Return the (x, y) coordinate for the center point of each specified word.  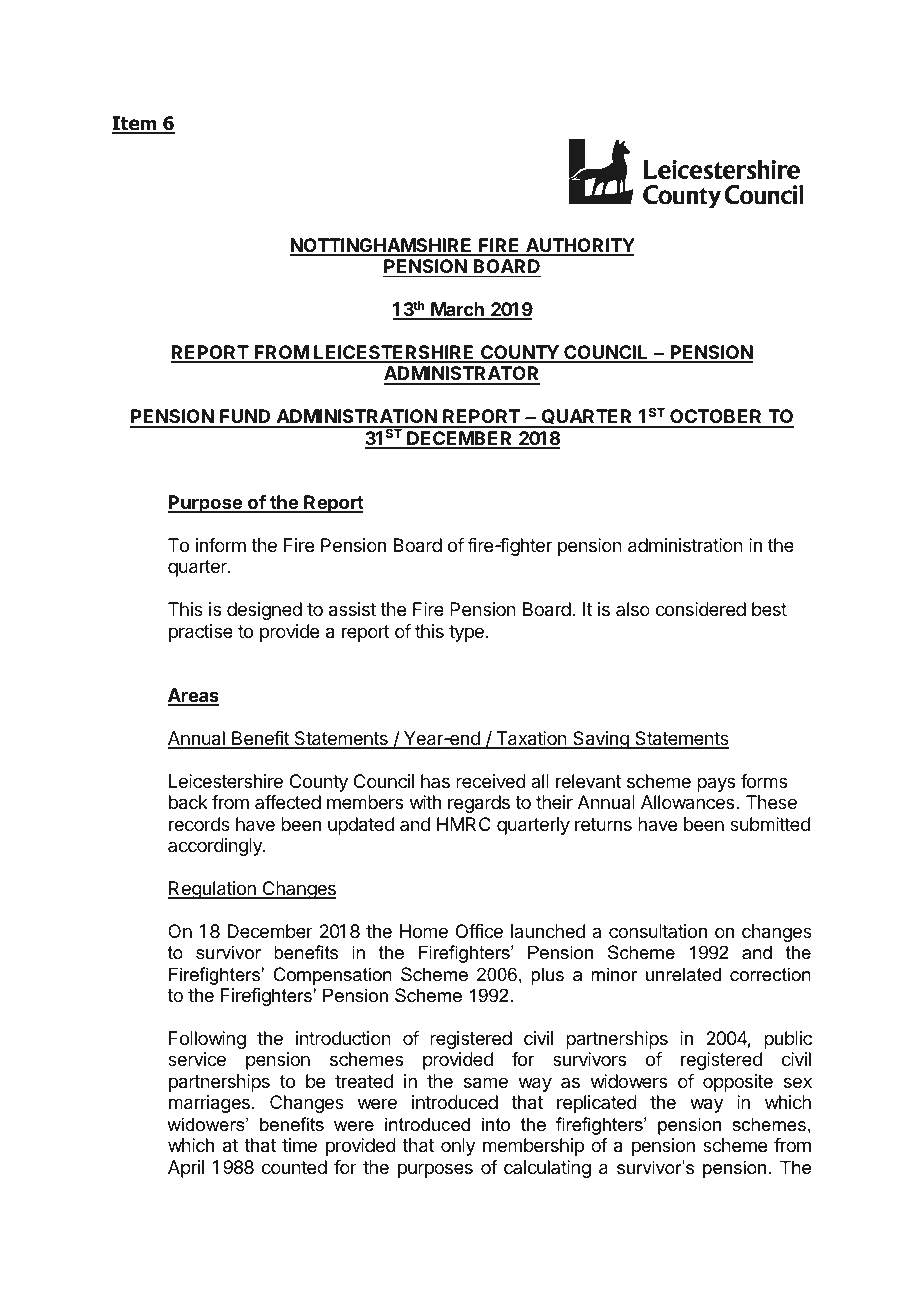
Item (135, 124)
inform (221, 545)
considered (701, 609)
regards (479, 804)
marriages (209, 1104)
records (199, 824)
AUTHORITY (579, 246)
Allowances (689, 802)
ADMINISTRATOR (462, 375)
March (457, 310)
